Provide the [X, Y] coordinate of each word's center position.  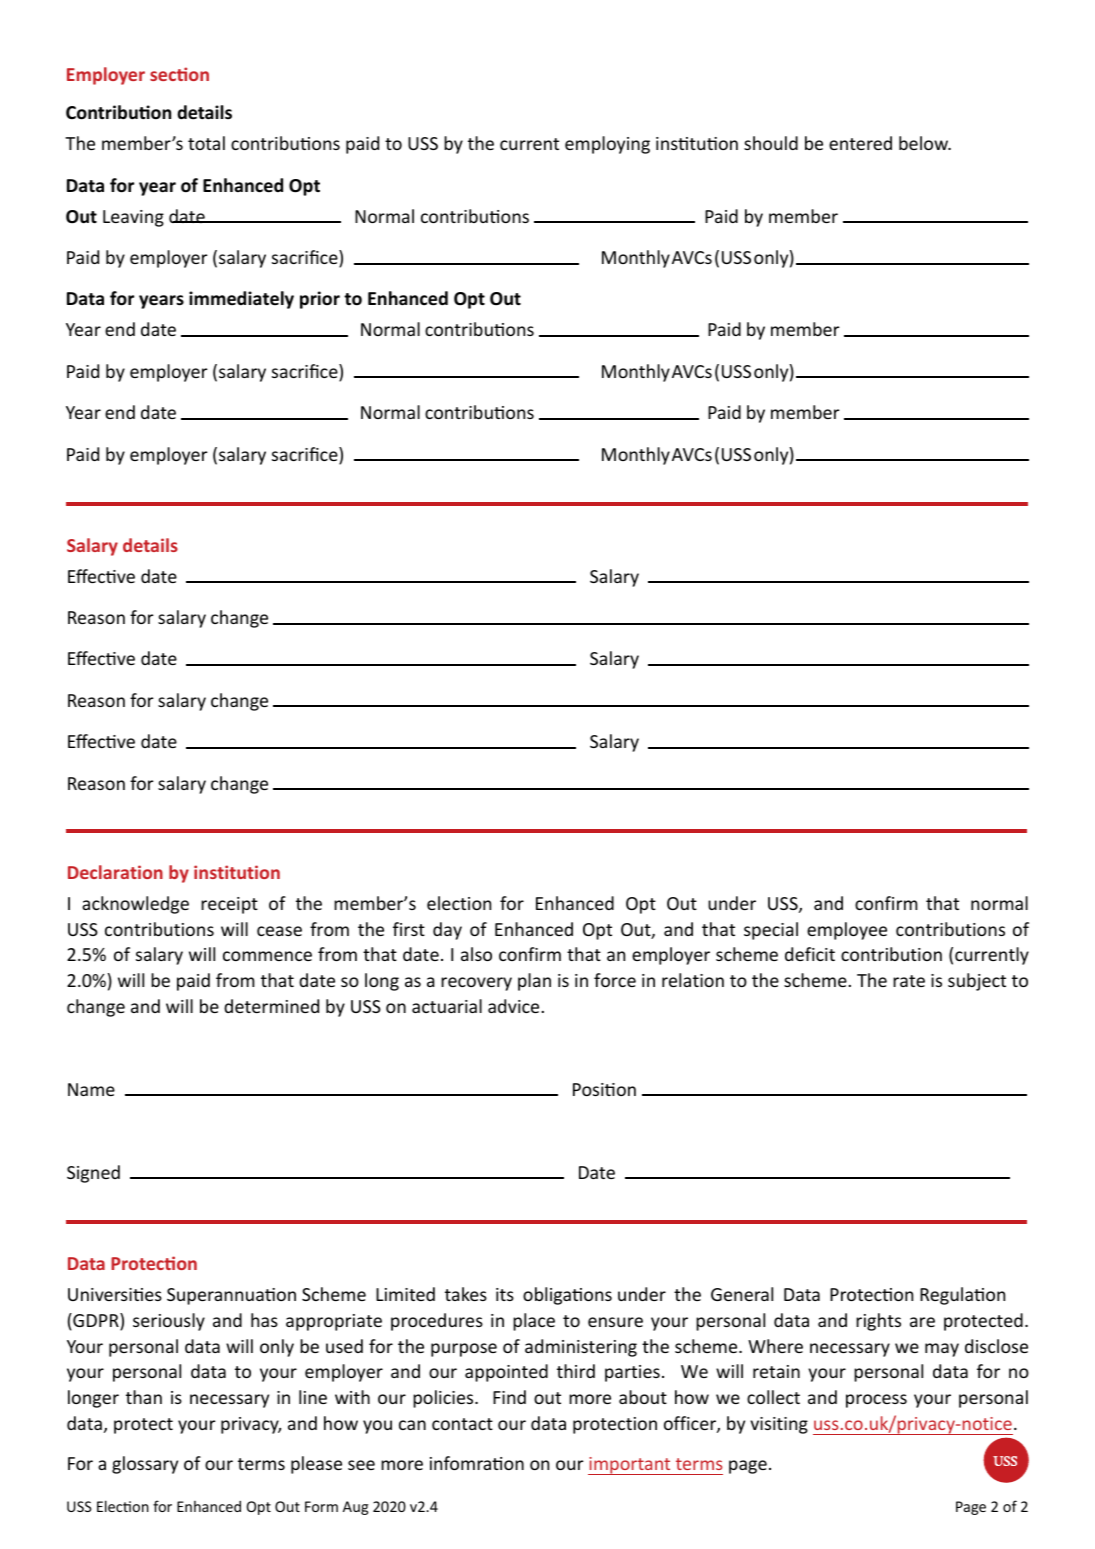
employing [607, 145]
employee [847, 931]
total [206, 143]
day [447, 931]
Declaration [115, 872]
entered [860, 143]
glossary [145, 1465]
